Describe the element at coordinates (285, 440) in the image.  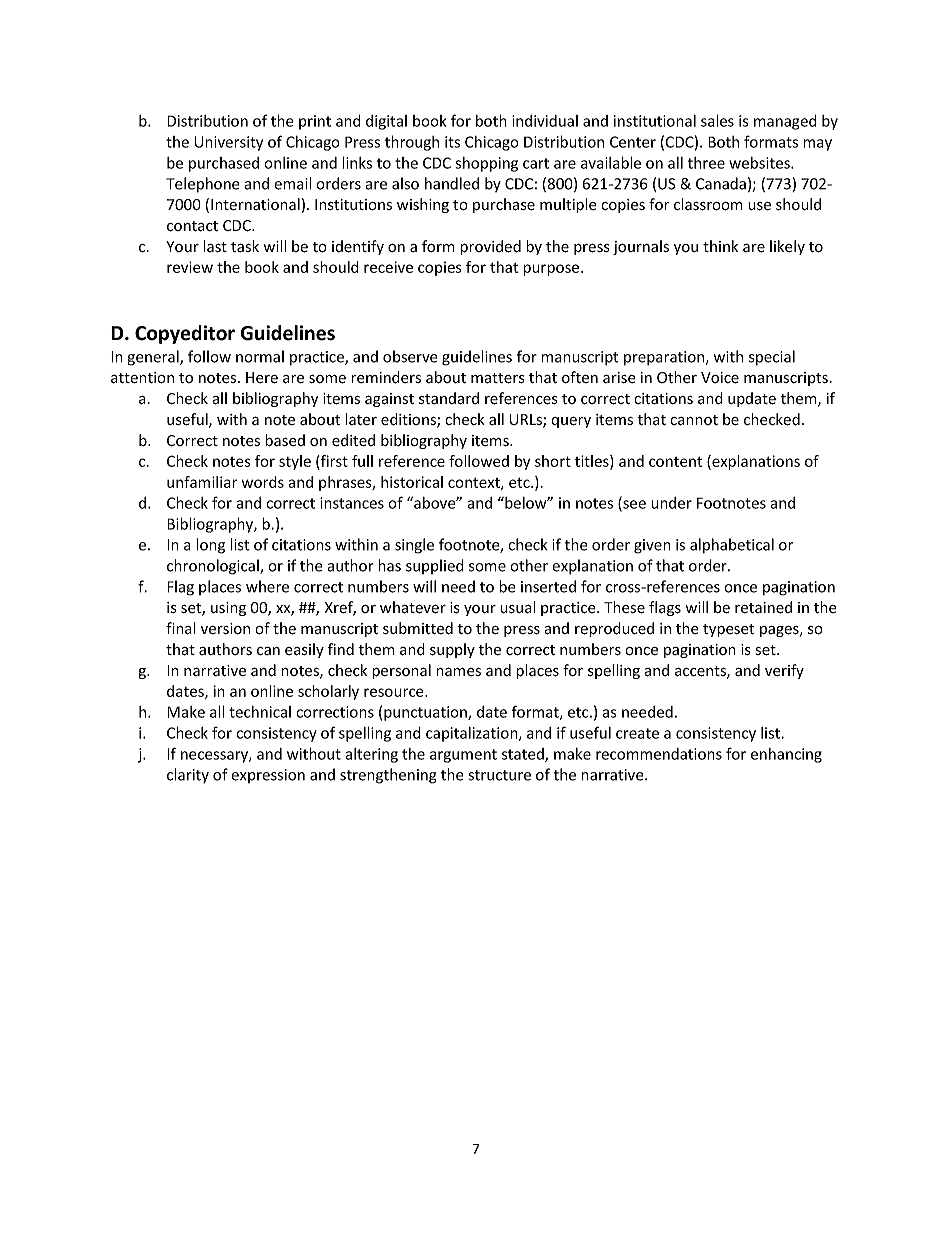
I see `based` at that location.
